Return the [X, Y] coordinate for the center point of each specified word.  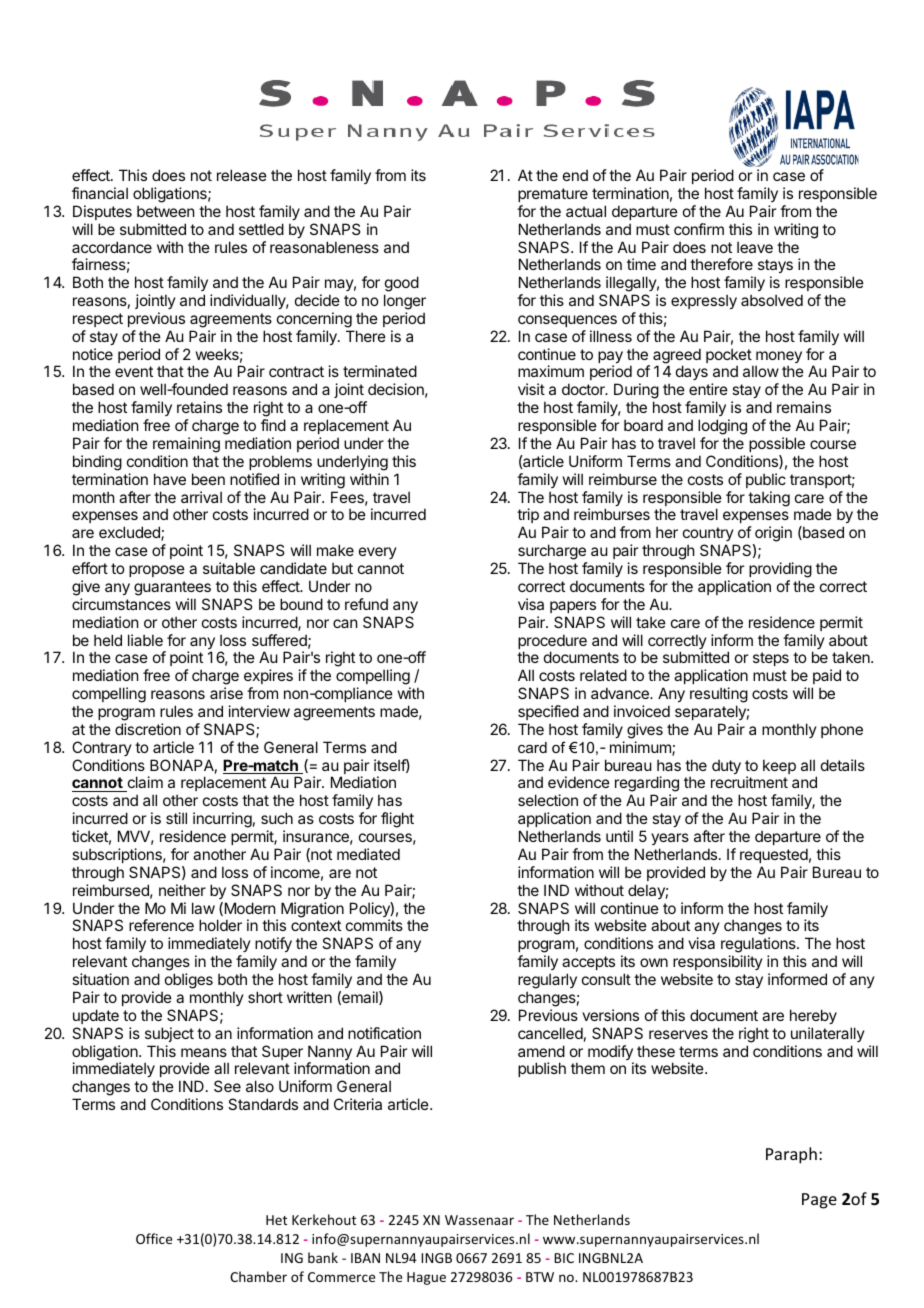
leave [755, 247]
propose [157, 571]
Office [154, 1238]
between [165, 211]
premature [553, 195]
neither [182, 890]
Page [819, 1201]
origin [772, 535]
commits [374, 925]
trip [528, 517]
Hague [426, 1278]
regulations [759, 946]
